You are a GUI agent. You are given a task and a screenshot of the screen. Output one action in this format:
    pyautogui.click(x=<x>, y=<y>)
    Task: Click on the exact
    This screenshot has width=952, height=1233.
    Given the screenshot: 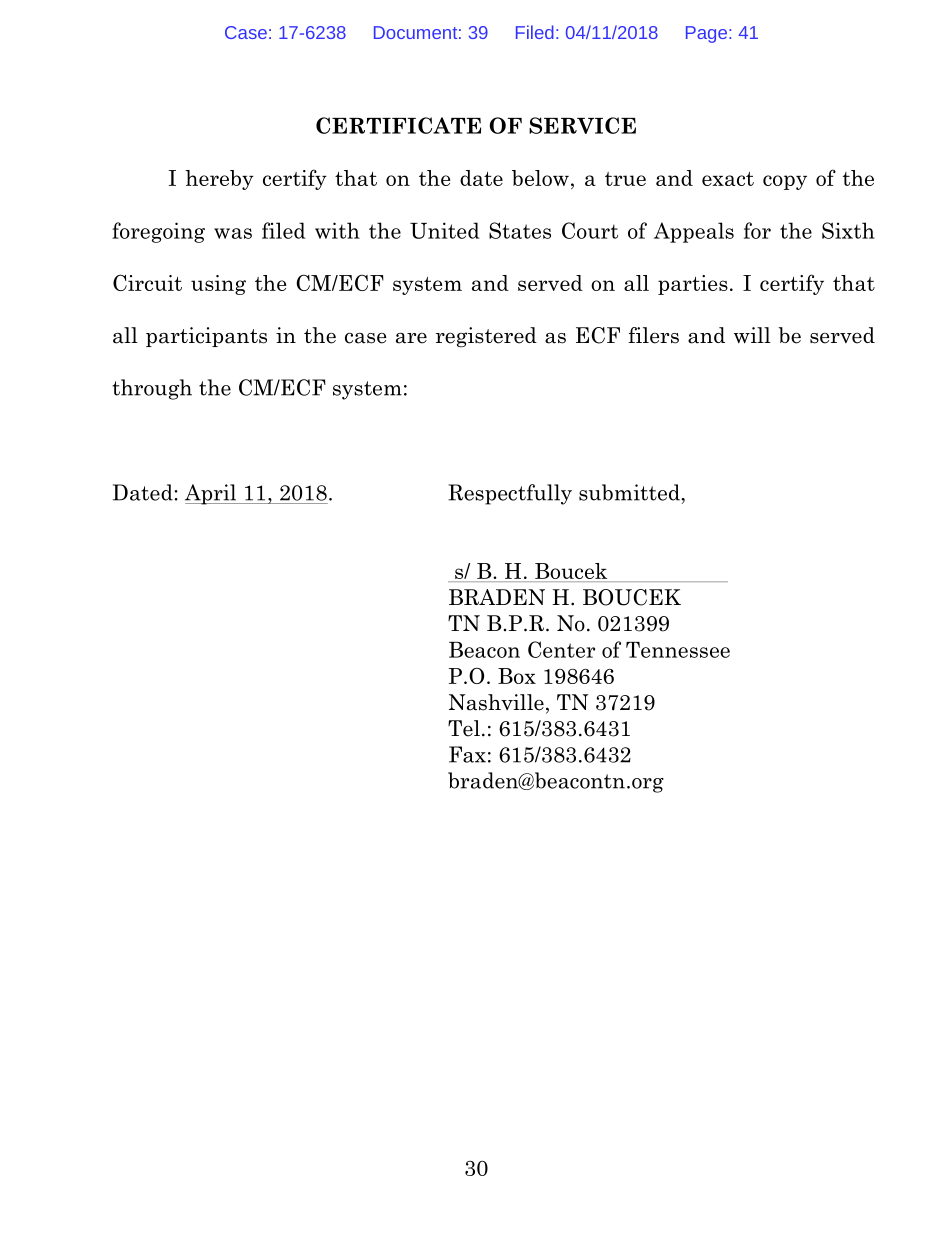 What is the action you would take?
    pyautogui.click(x=728, y=179)
